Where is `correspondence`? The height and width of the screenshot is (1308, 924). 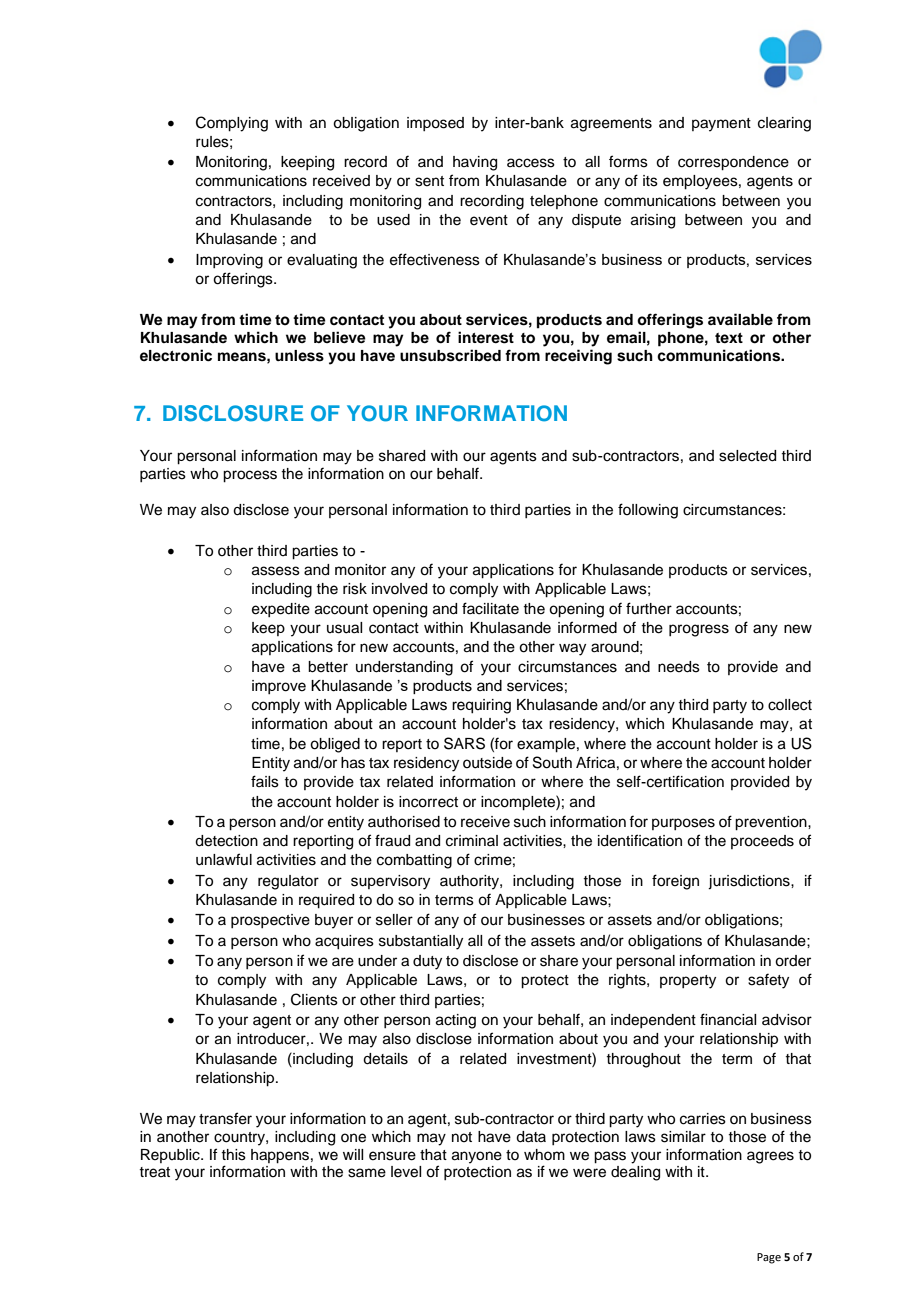
correspondence is located at coordinates (733, 163).
